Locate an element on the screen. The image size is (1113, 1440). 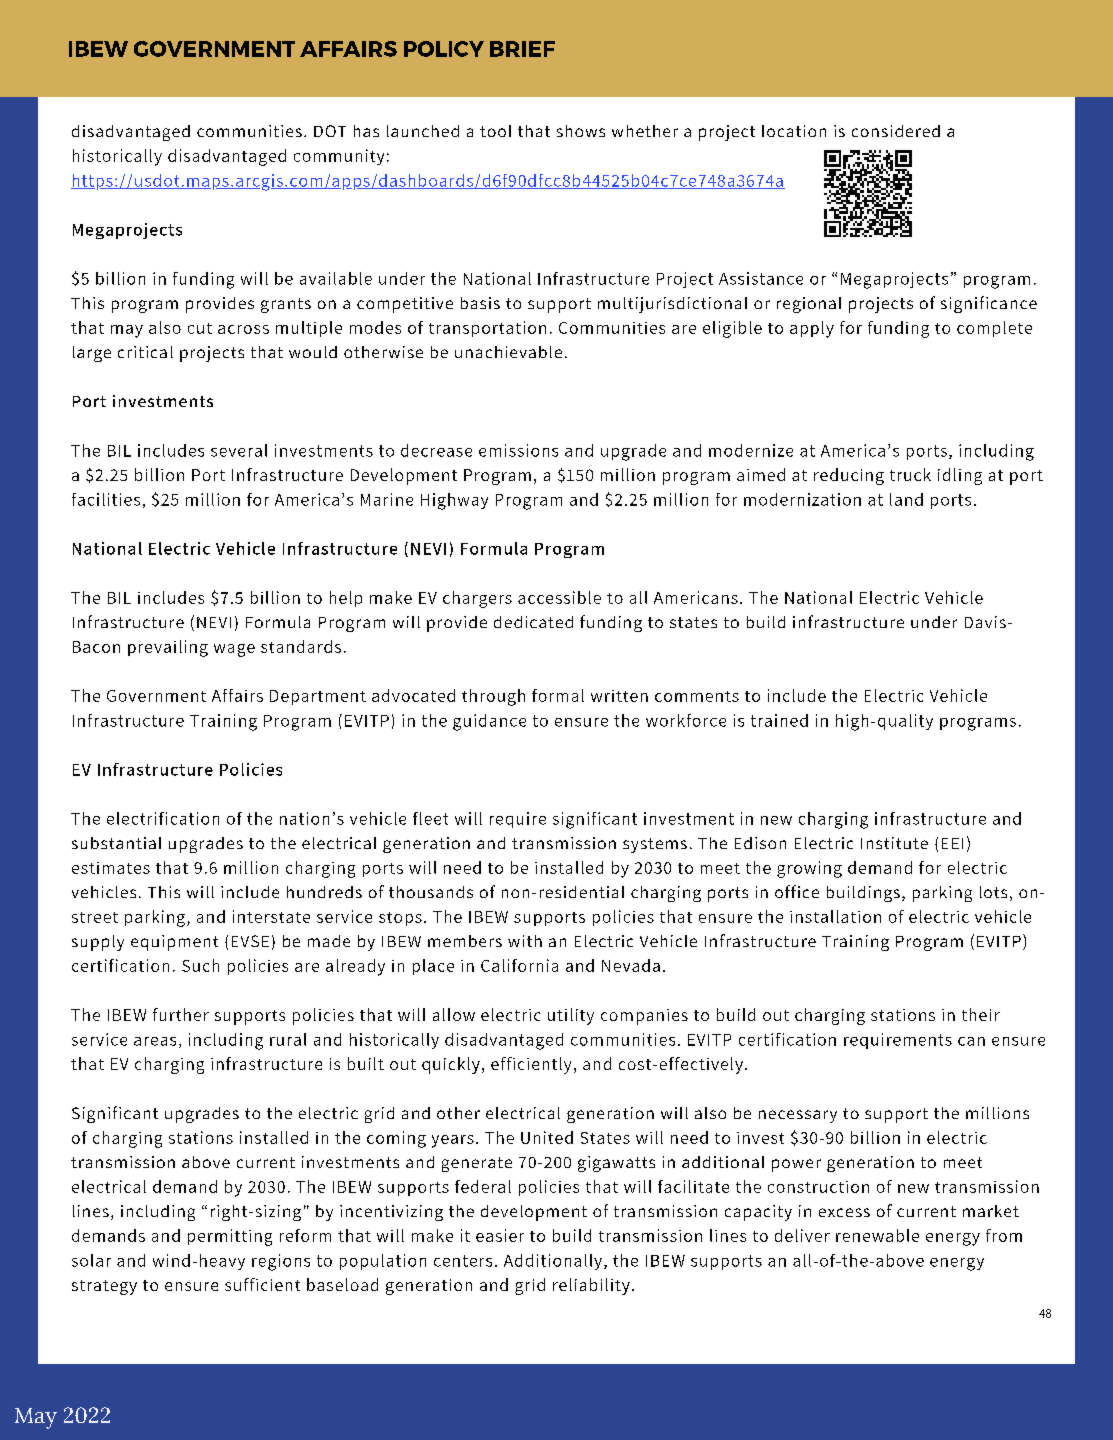
further is located at coordinates (181, 1014).
